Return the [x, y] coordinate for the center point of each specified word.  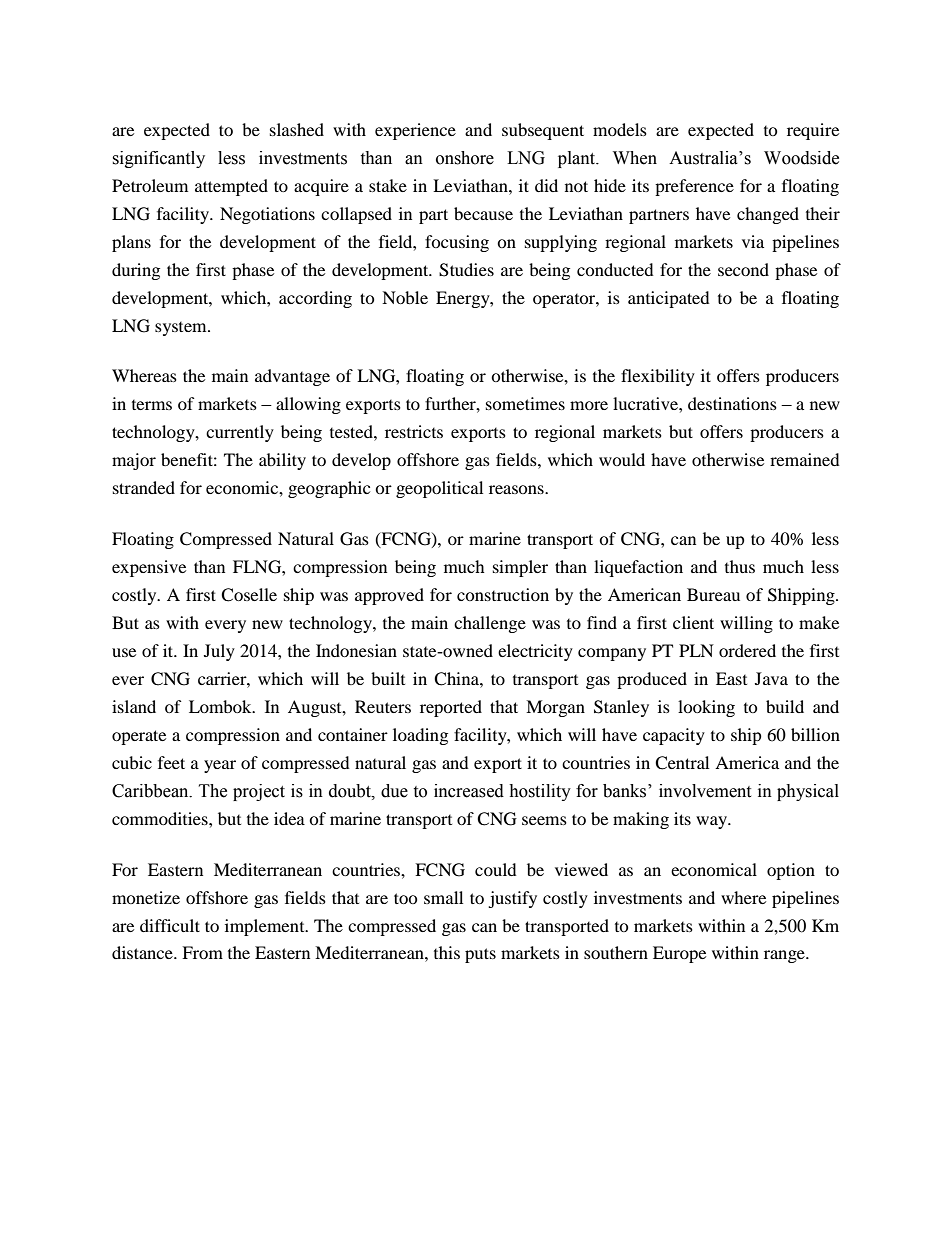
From [202, 952]
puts [480, 955]
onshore [465, 158]
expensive [149, 568]
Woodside [801, 158]
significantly [158, 159]
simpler [520, 568]
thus [740, 566]
